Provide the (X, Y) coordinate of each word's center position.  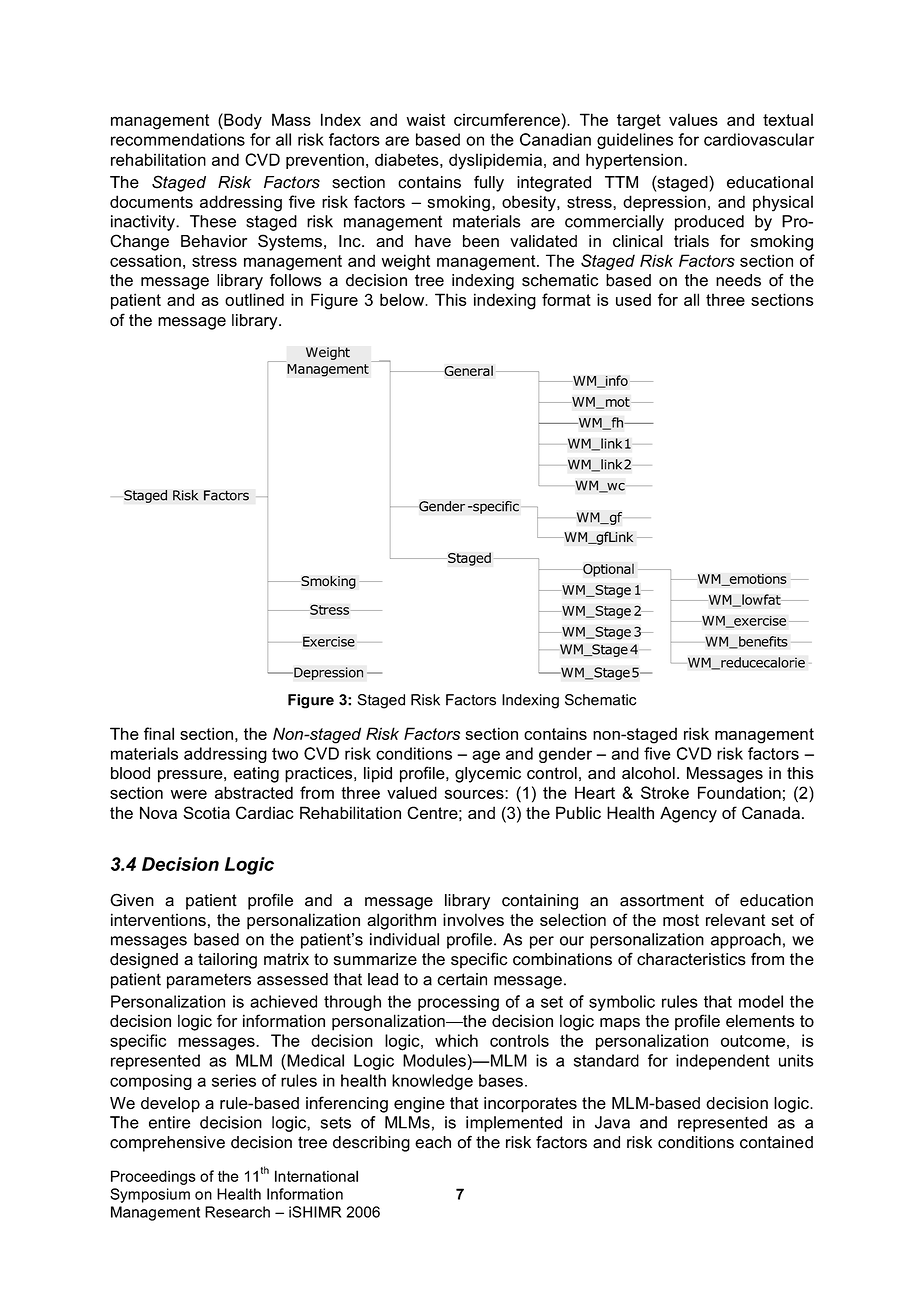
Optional (607, 570)
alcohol (648, 773)
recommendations (178, 139)
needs (738, 280)
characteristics (691, 959)
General (467, 370)
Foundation (739, 792)
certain (462, 979)
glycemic (488, 775)
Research (237, 1212)
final (159, 733)
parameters (209, 981)
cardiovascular (759, 139)
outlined (254, 299)
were (189, 794)
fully (489, 183)
